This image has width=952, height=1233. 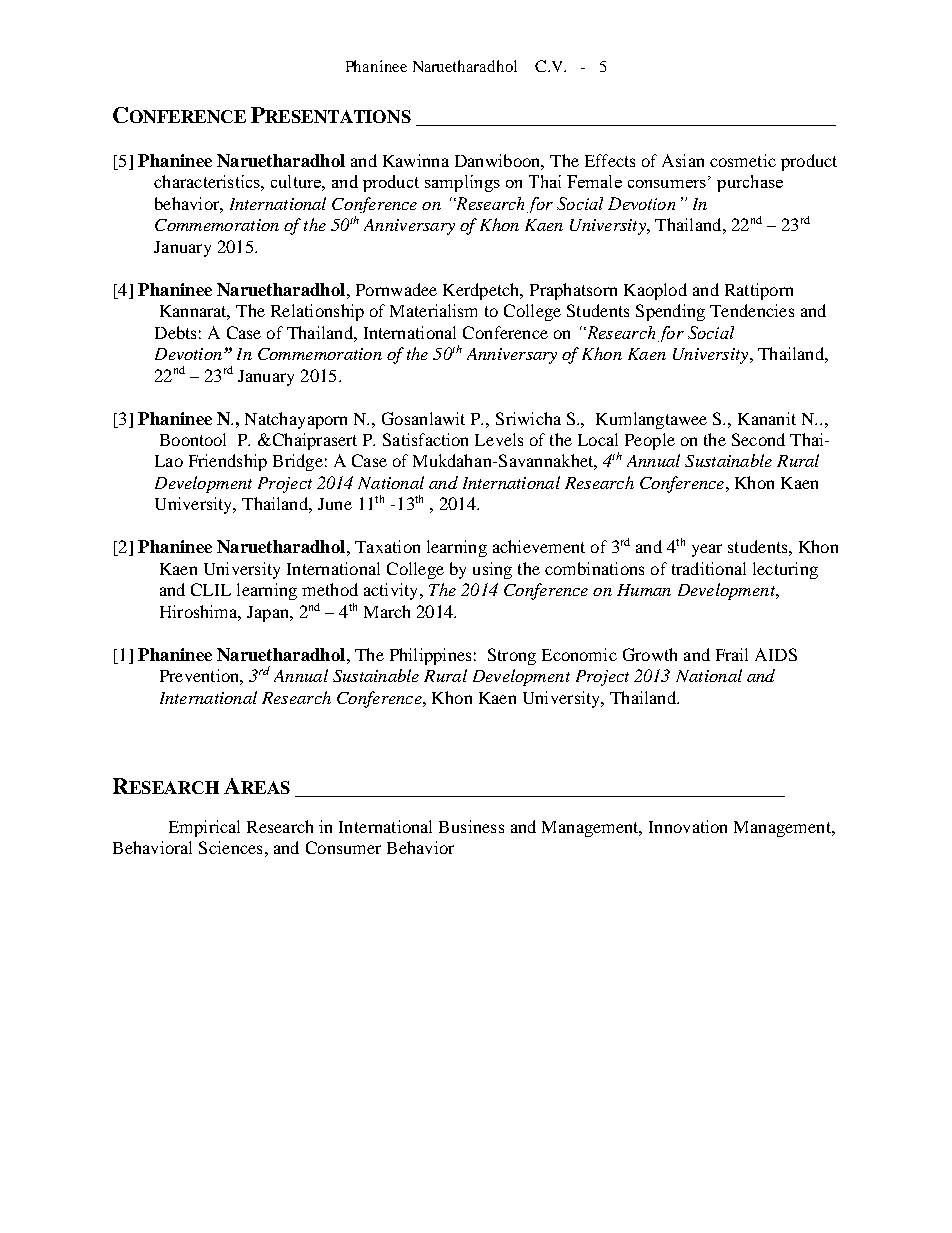 What do you see at coordinates (750, 183) in the image?
I see `purchase` at bounding box center [750, 183].
